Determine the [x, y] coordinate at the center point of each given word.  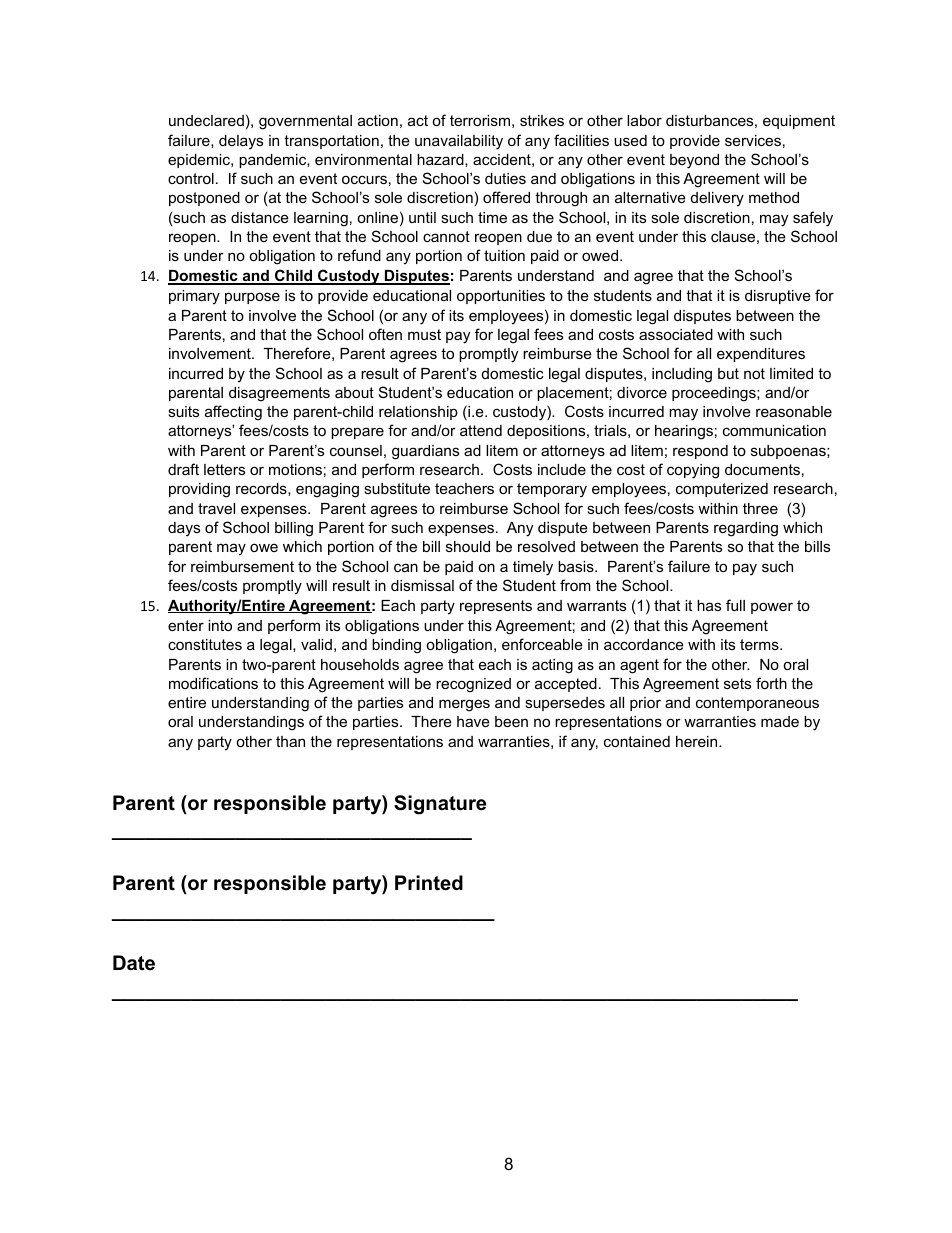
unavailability [459, 142]
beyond [694, 161]
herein [698, 741]
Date [134, 963]
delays [241, 142]
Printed [429, 883]
